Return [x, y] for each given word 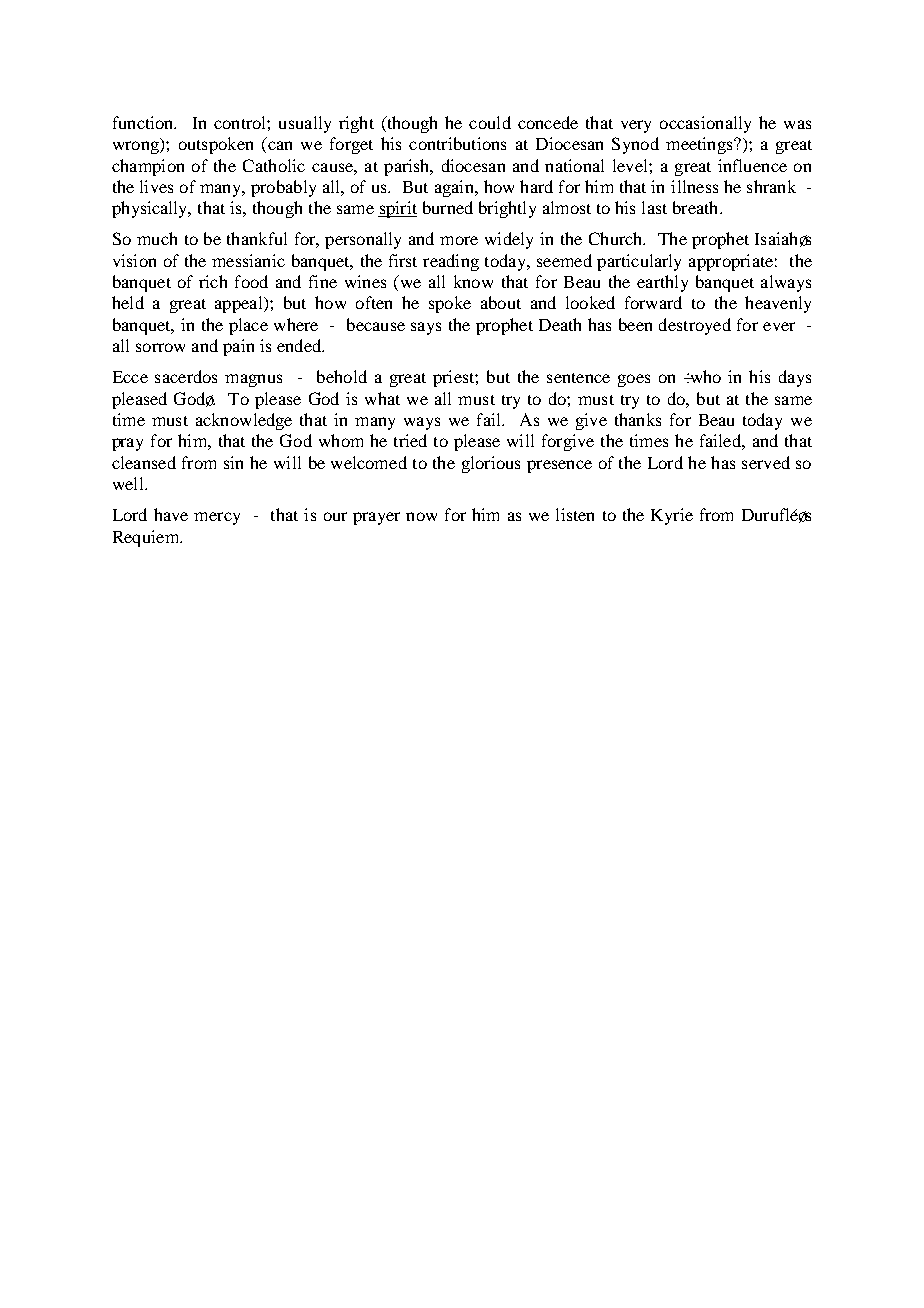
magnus [253, 380]
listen [575, 514]
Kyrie [672, 516]
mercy [217, 518]
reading [451, 262]
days [795, 378]
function [144, 122]
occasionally [705, 124]
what [382, 398]
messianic [248, 260]
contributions [457, 143]
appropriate [731, 262]
